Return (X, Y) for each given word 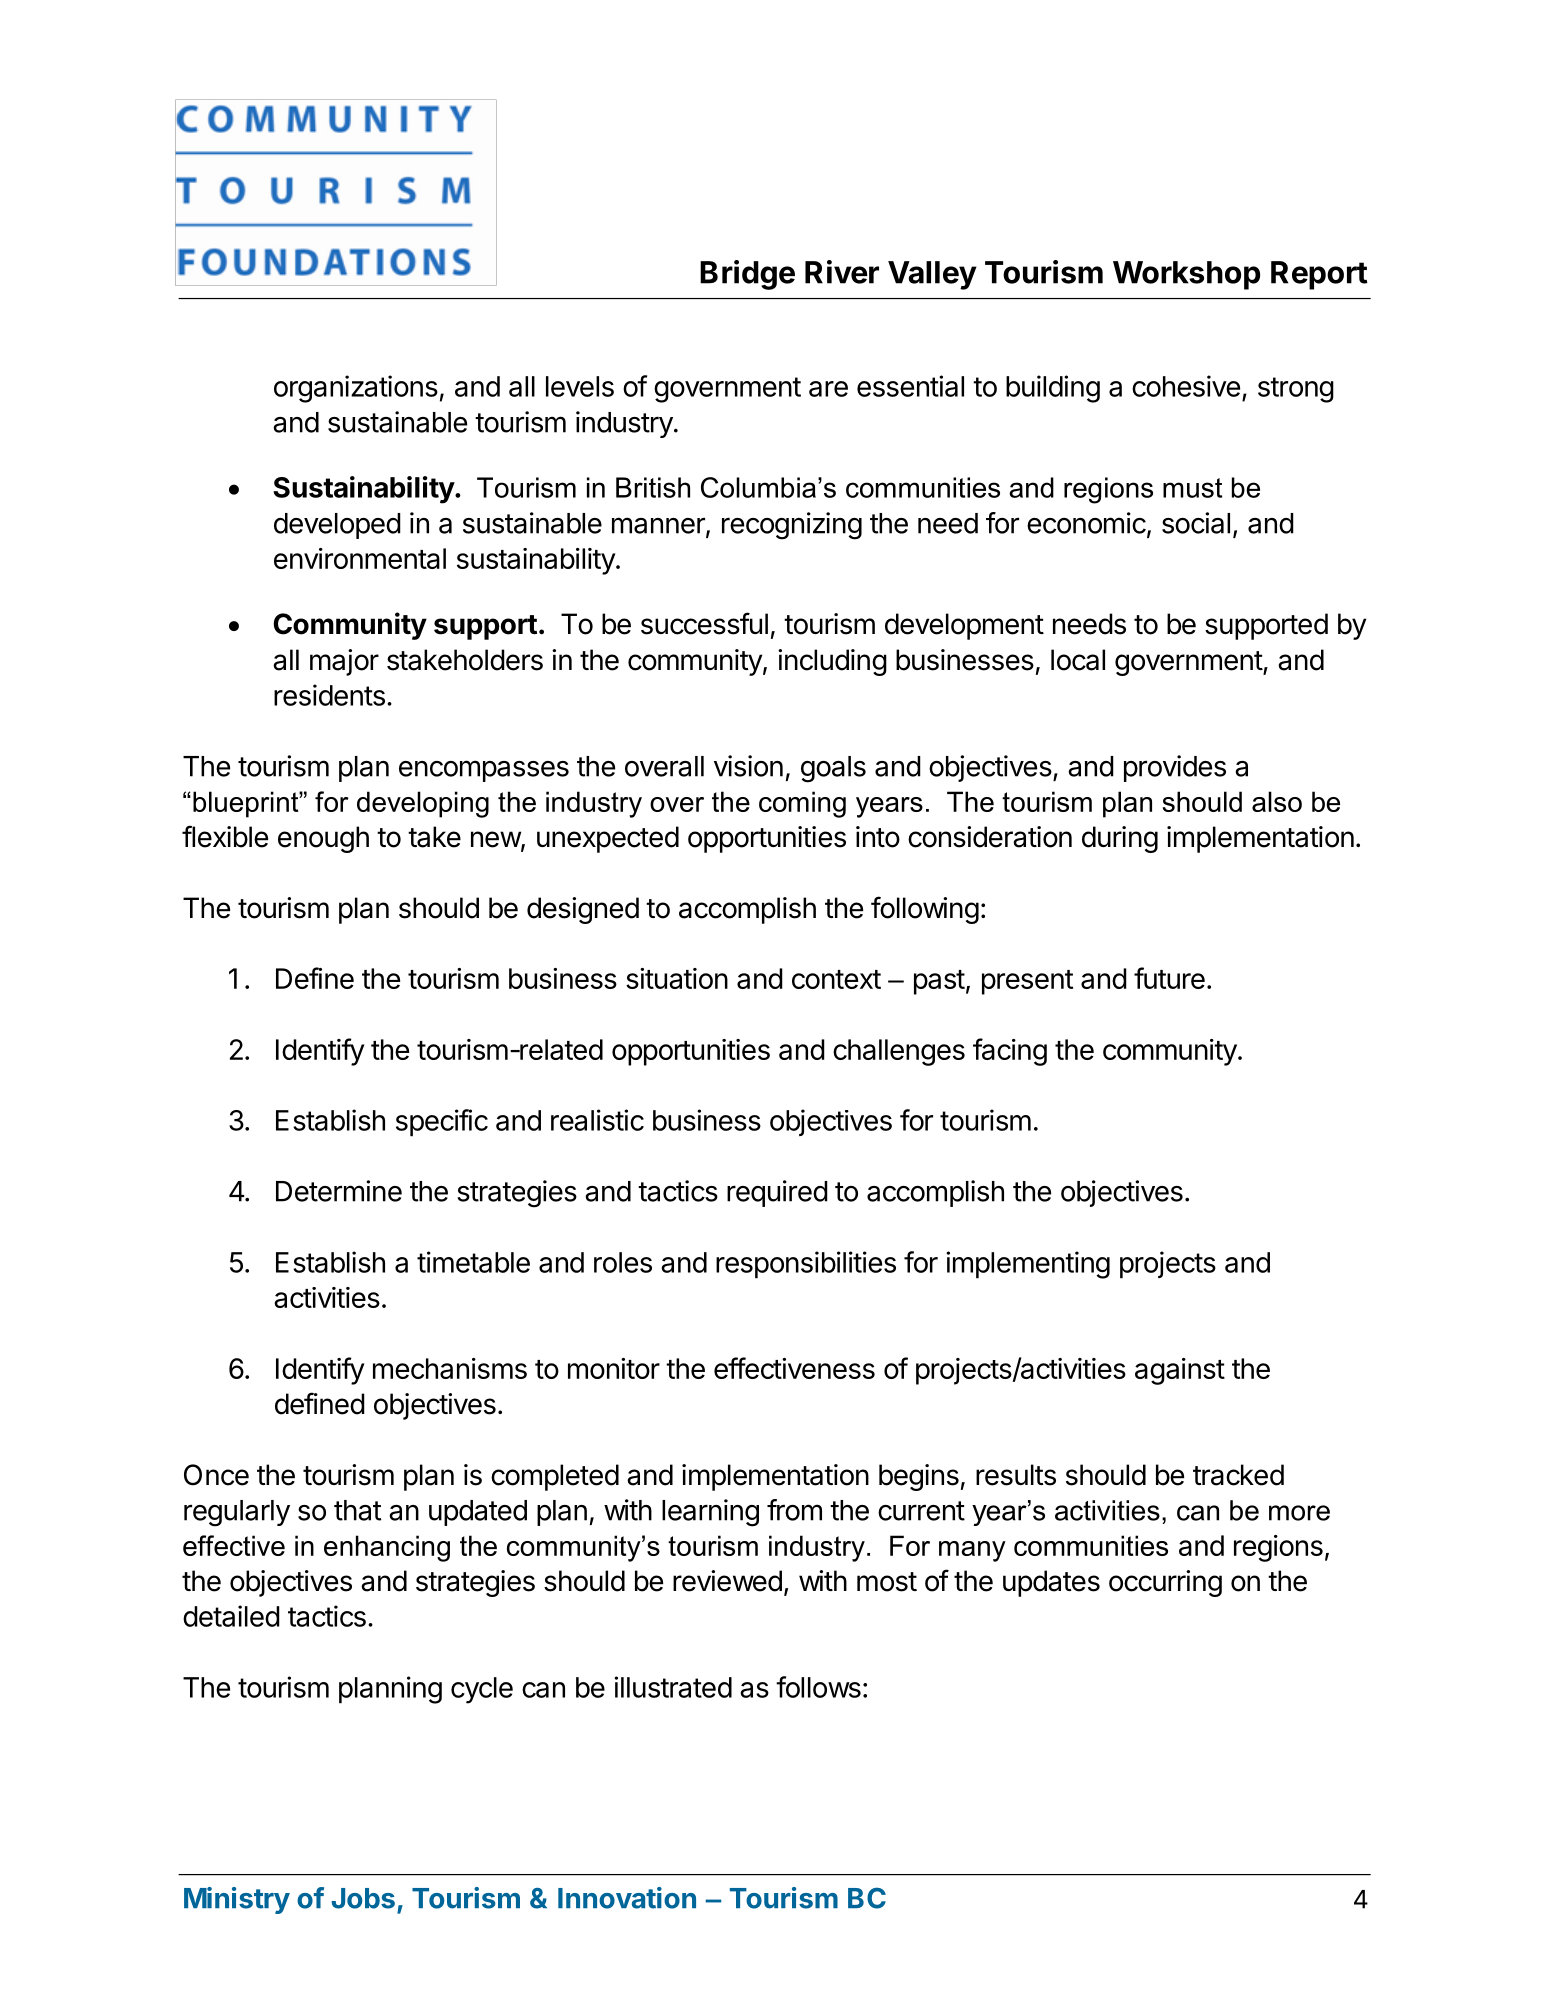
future (1169, 978)
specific (442, 1123)
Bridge (747, 275)
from (794, 1510)
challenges (899, 1052)
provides (1175, 768)
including (832, 662)
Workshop (1186, 275)
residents (329, 695)
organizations (356, 389)
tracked (1238, 1475)
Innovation (627, 1898)
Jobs (363, 1898)
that (357, 1510)
